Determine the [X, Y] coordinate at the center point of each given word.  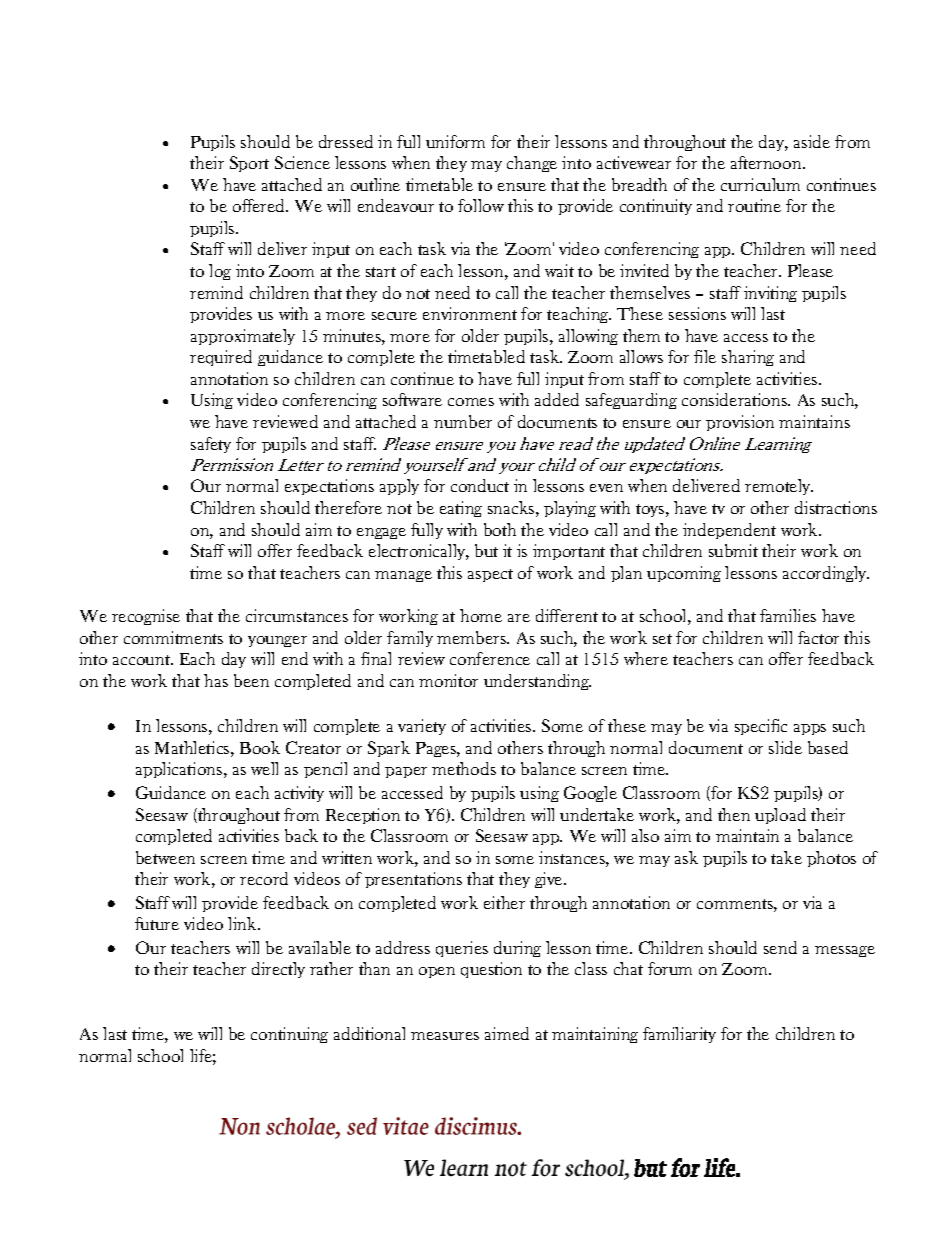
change [532, 164]
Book [260, 747]
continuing [289, 1035]
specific [761, 727]
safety [211, 445]
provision [740, 423]
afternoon [767, 162]
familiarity [679, 1035]
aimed [507, 1033]
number [463, 421]
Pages [437, 749]
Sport [249, 164]
